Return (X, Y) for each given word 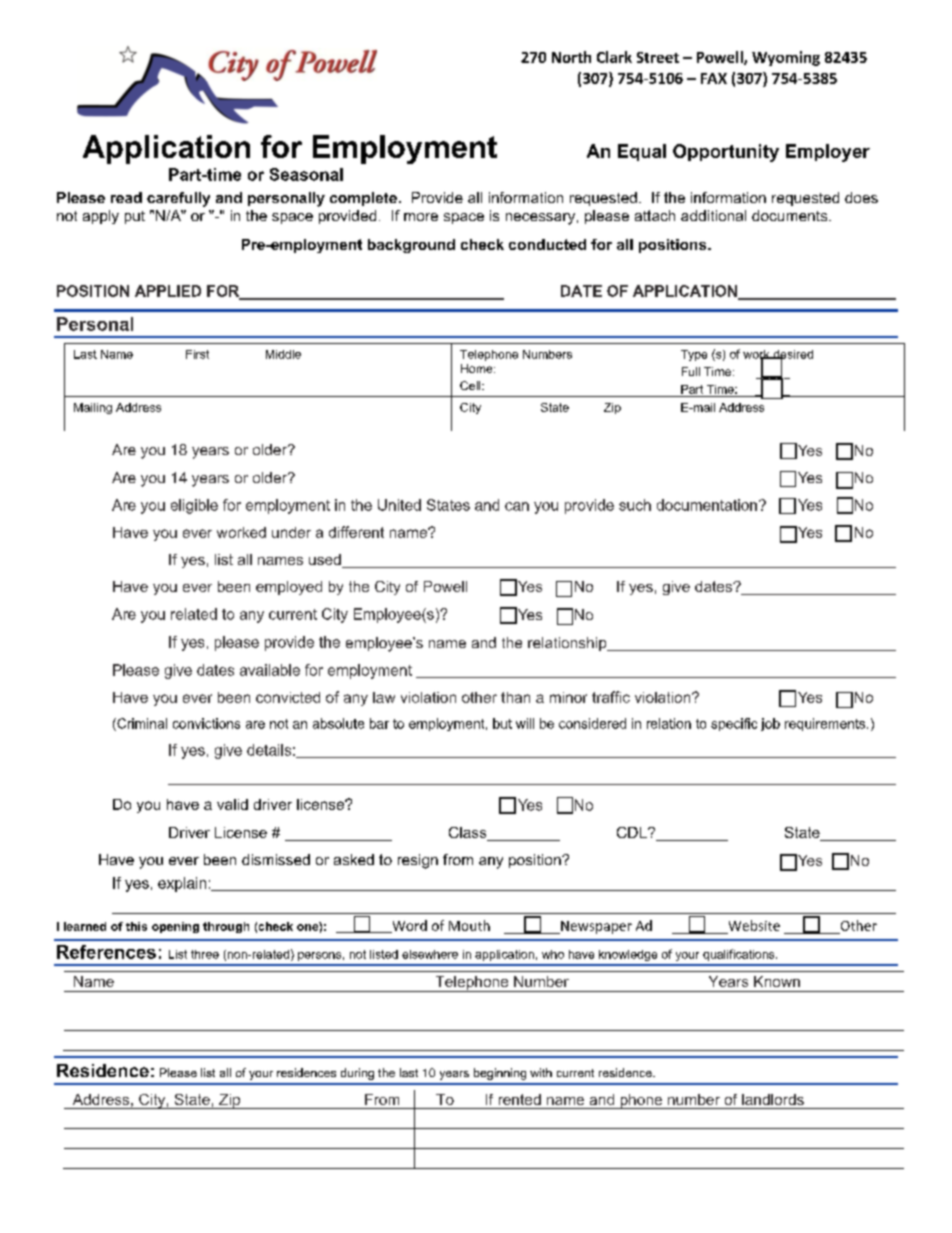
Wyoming (786, 58)
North (571, 57)
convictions (206, 723)
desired (792, 355)
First (197, 354)
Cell (471, 385)
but (502, 723)
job (770, 724)
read (126, 197)
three (205, 954)
